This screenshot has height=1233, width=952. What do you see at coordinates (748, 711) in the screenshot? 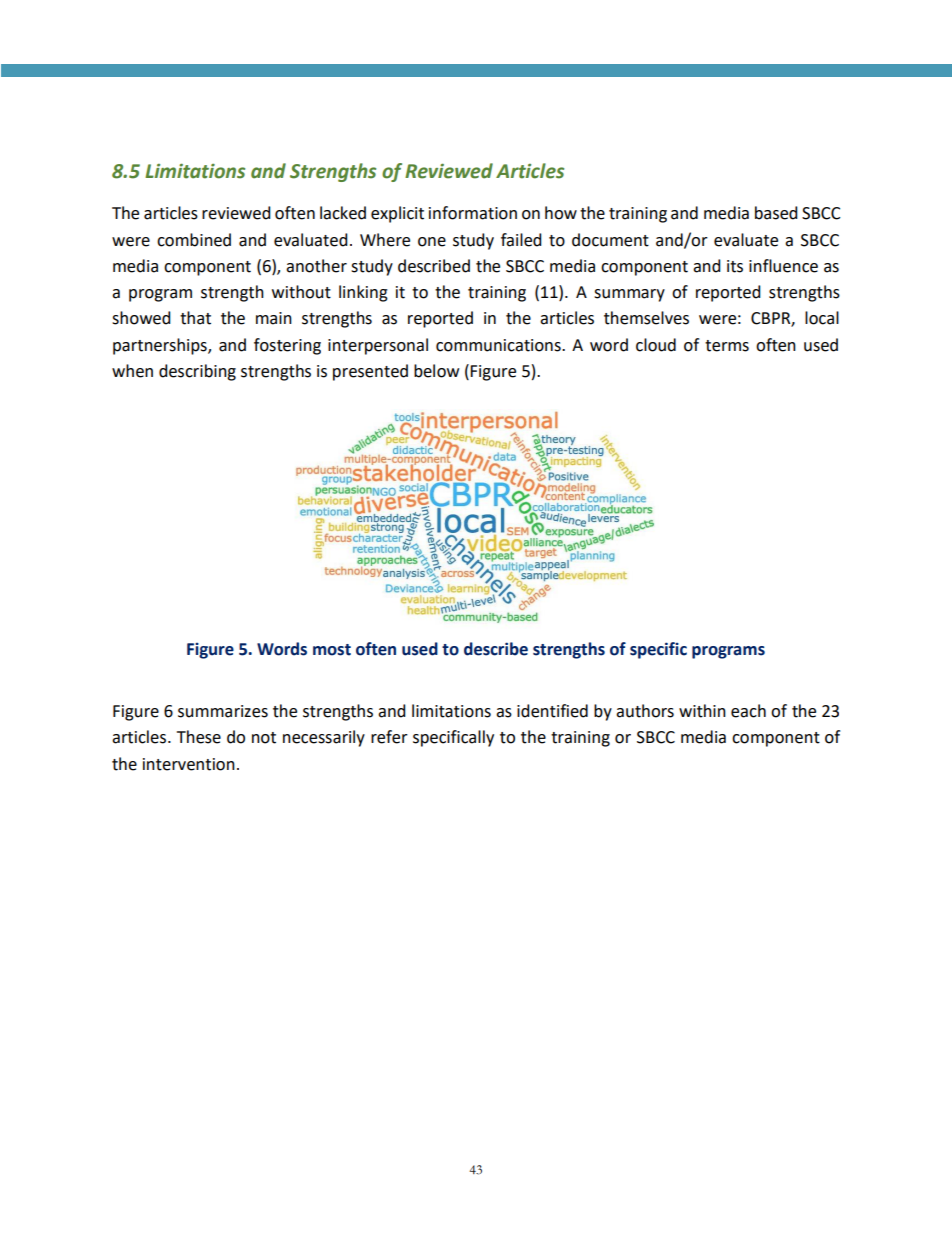
I see `each` at bounding box center [748, 711].
